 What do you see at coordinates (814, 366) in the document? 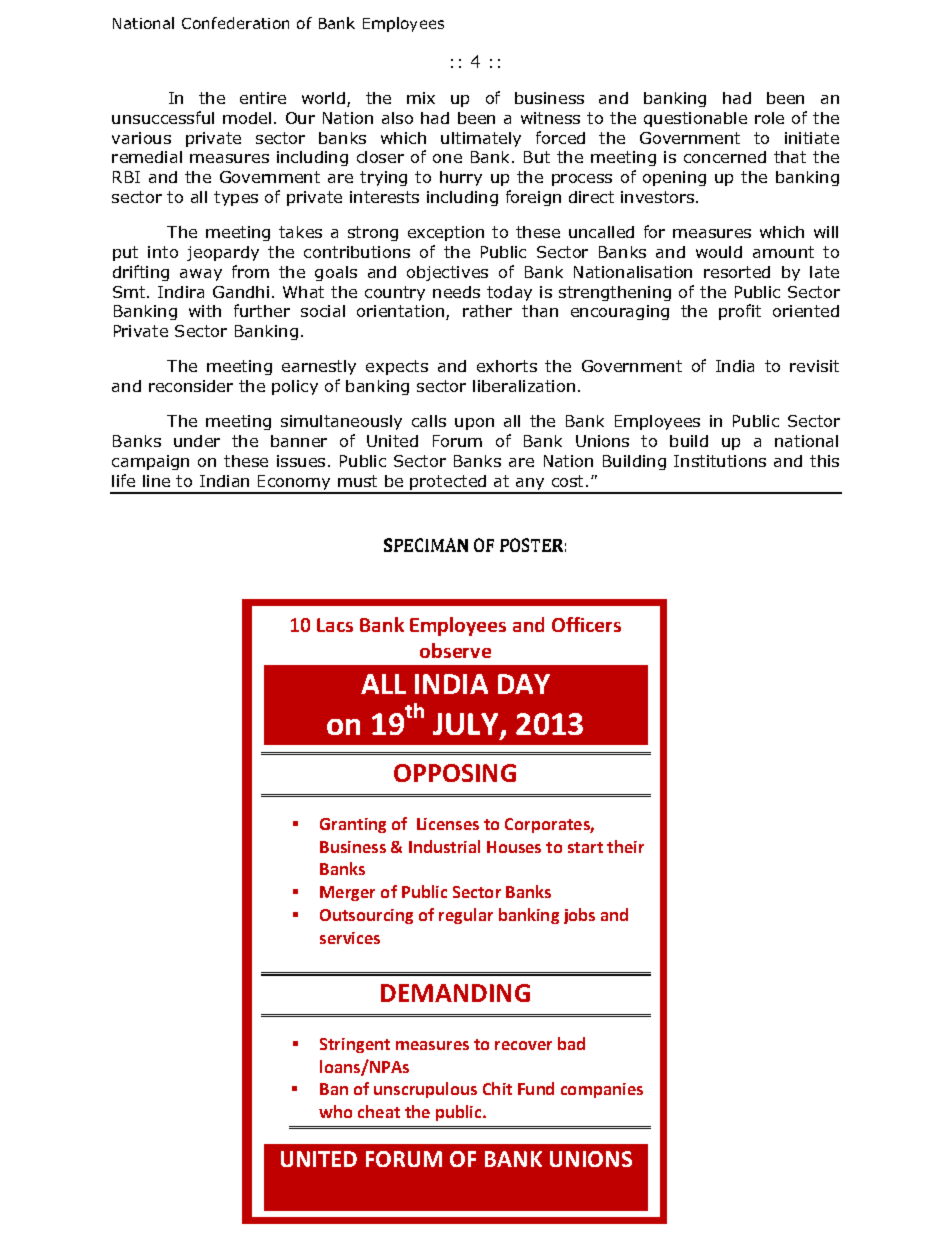
I see `revisit` at bounding box center [814, 366].
